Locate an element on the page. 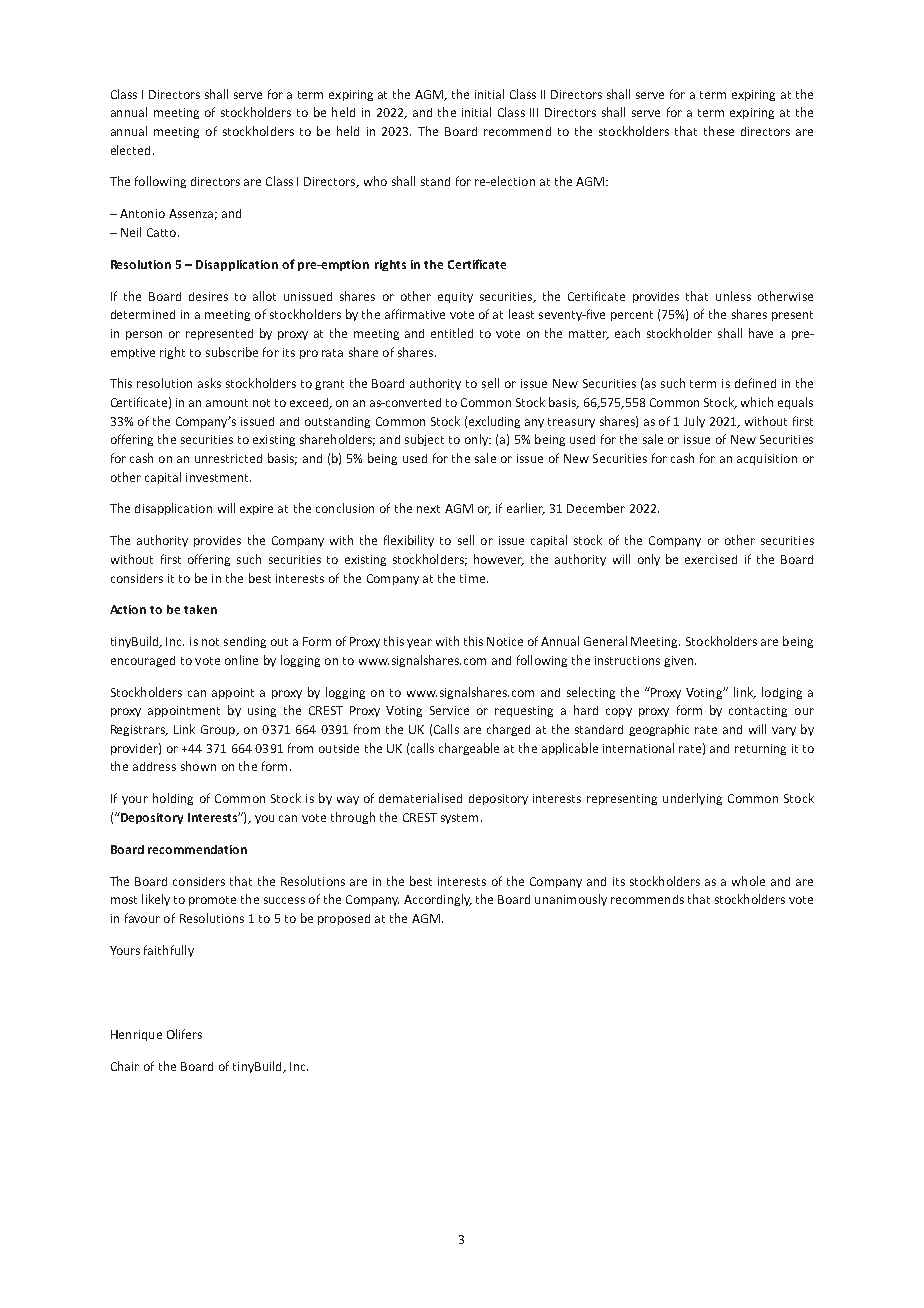 This image has width=924, height=1308. elected is located at coordinates (130, 150).
